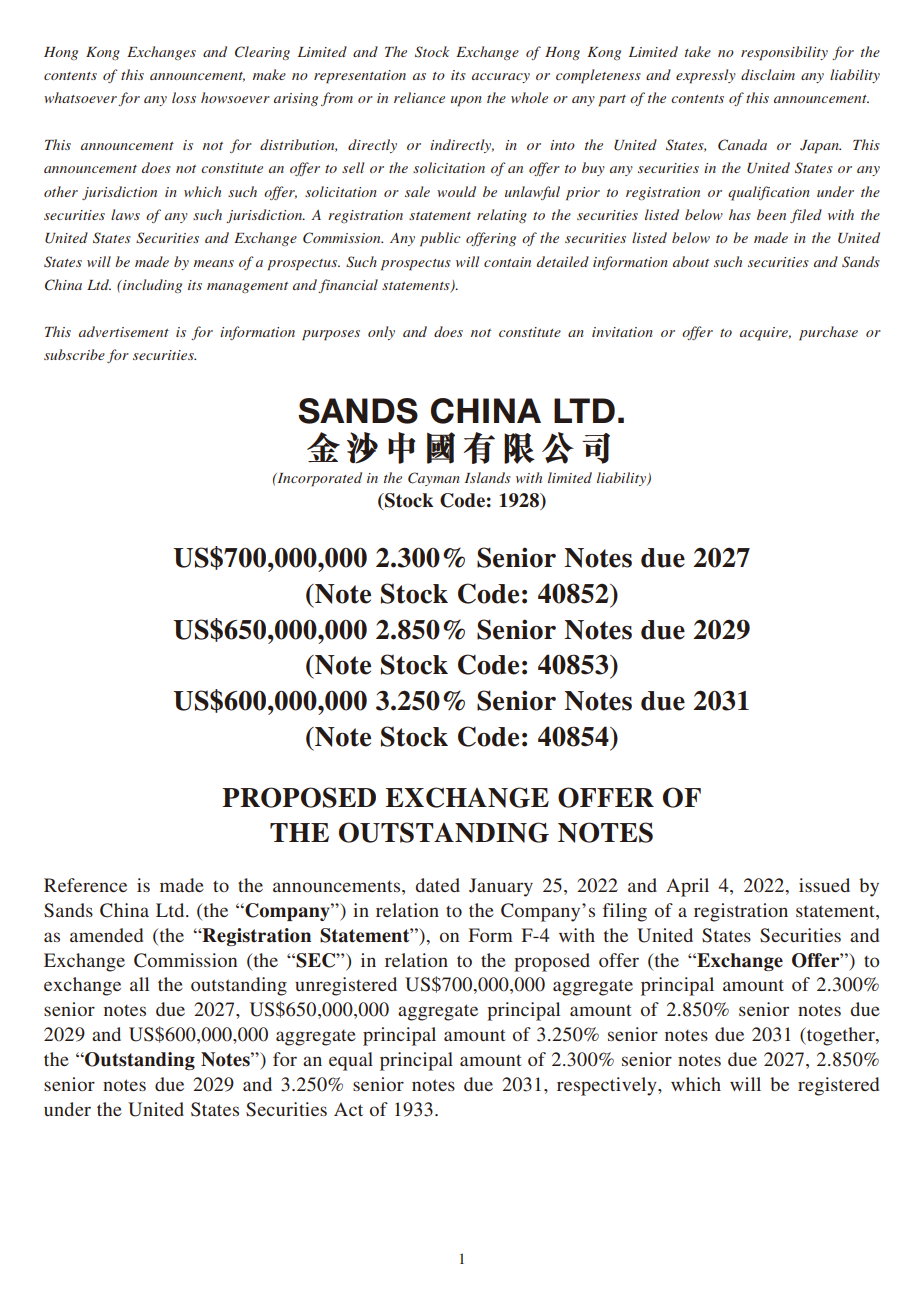 This page has height=1308, width=924. What do you see at coordinates (466, 101) in the page?
I see `upon` at bounding box center [466, 101].
